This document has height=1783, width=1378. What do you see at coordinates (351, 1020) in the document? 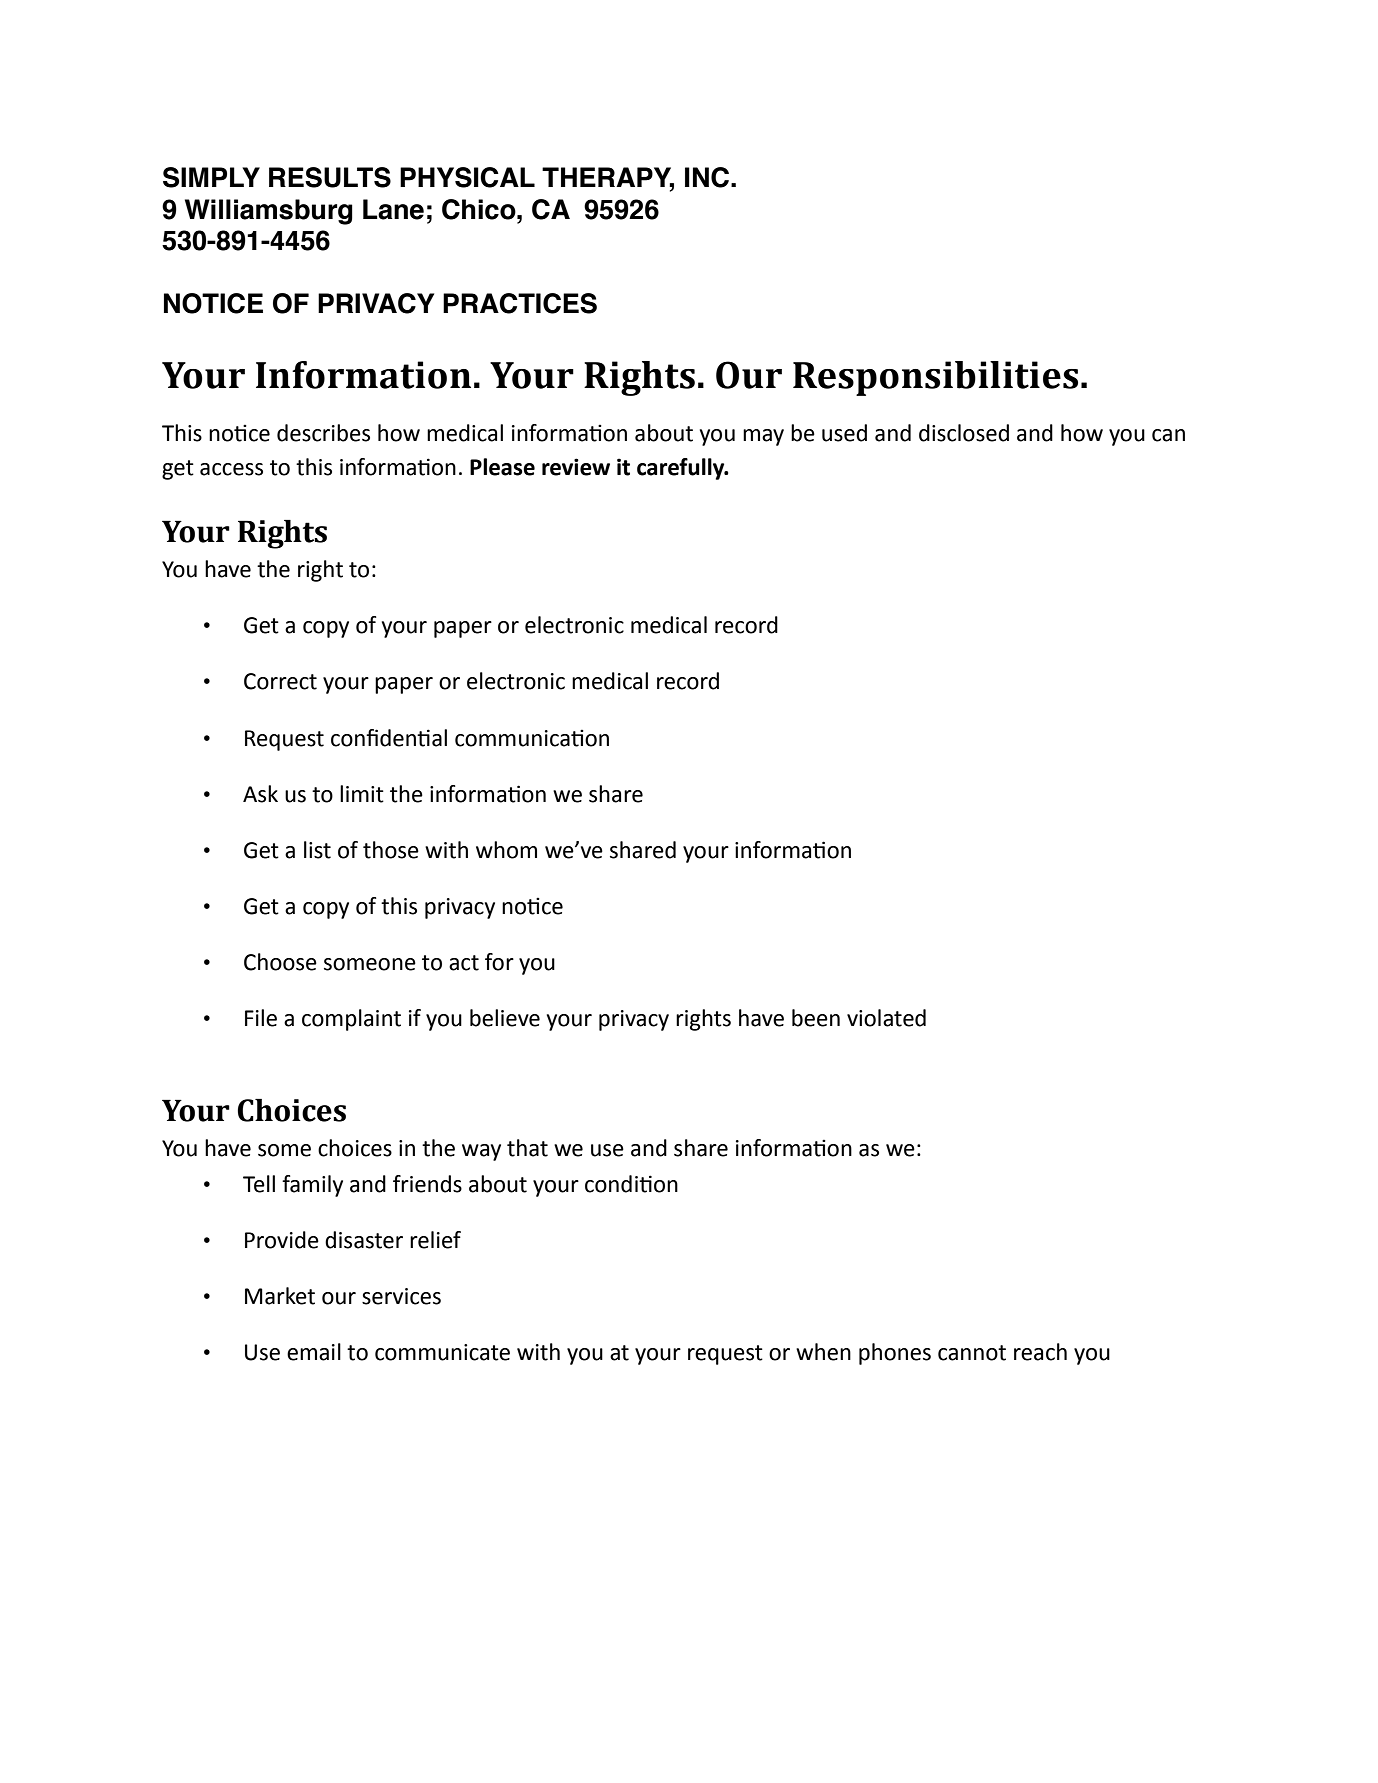
I see `complaint` at bounding box center [351, 1020].
